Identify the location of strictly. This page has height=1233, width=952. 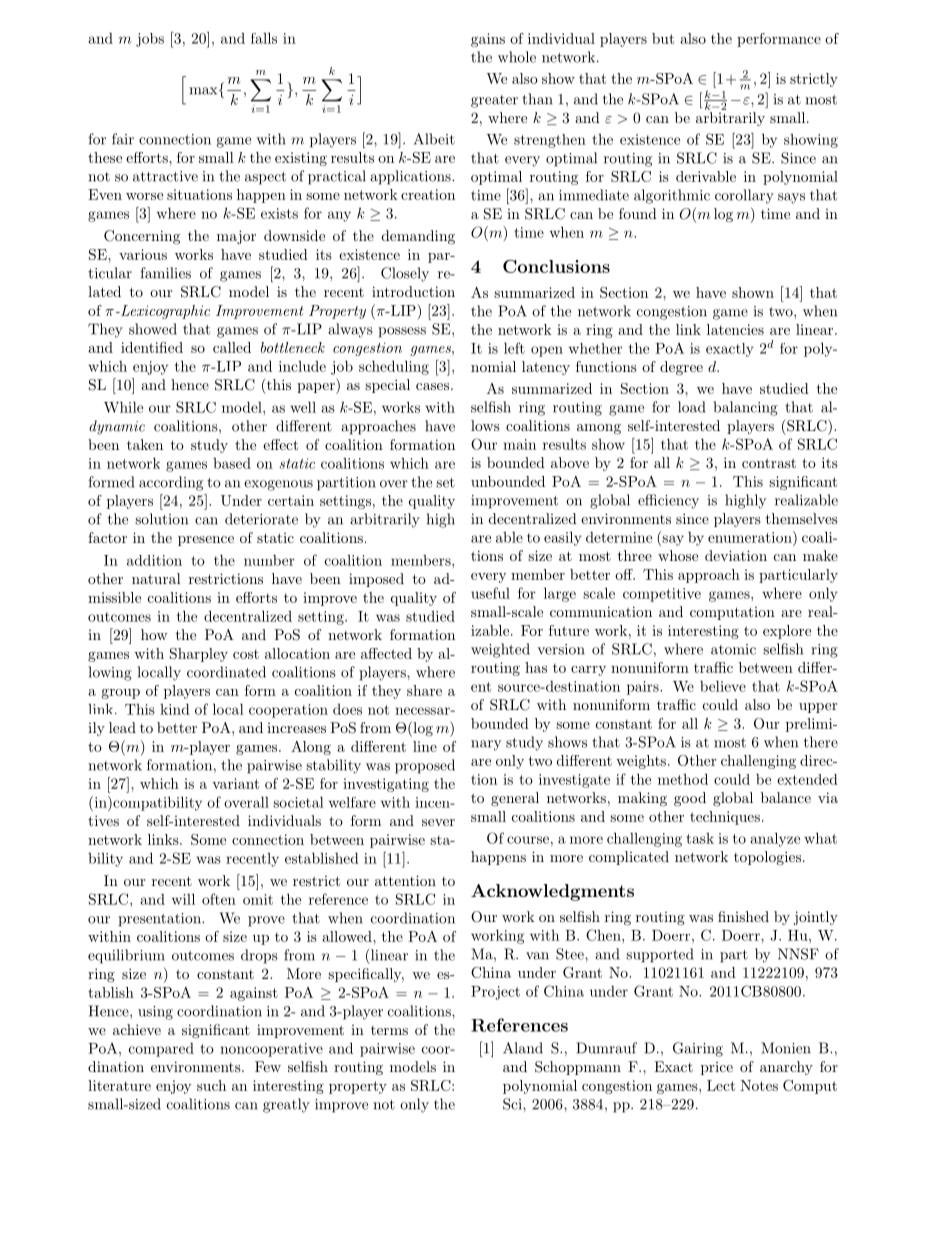
(814, 80).
